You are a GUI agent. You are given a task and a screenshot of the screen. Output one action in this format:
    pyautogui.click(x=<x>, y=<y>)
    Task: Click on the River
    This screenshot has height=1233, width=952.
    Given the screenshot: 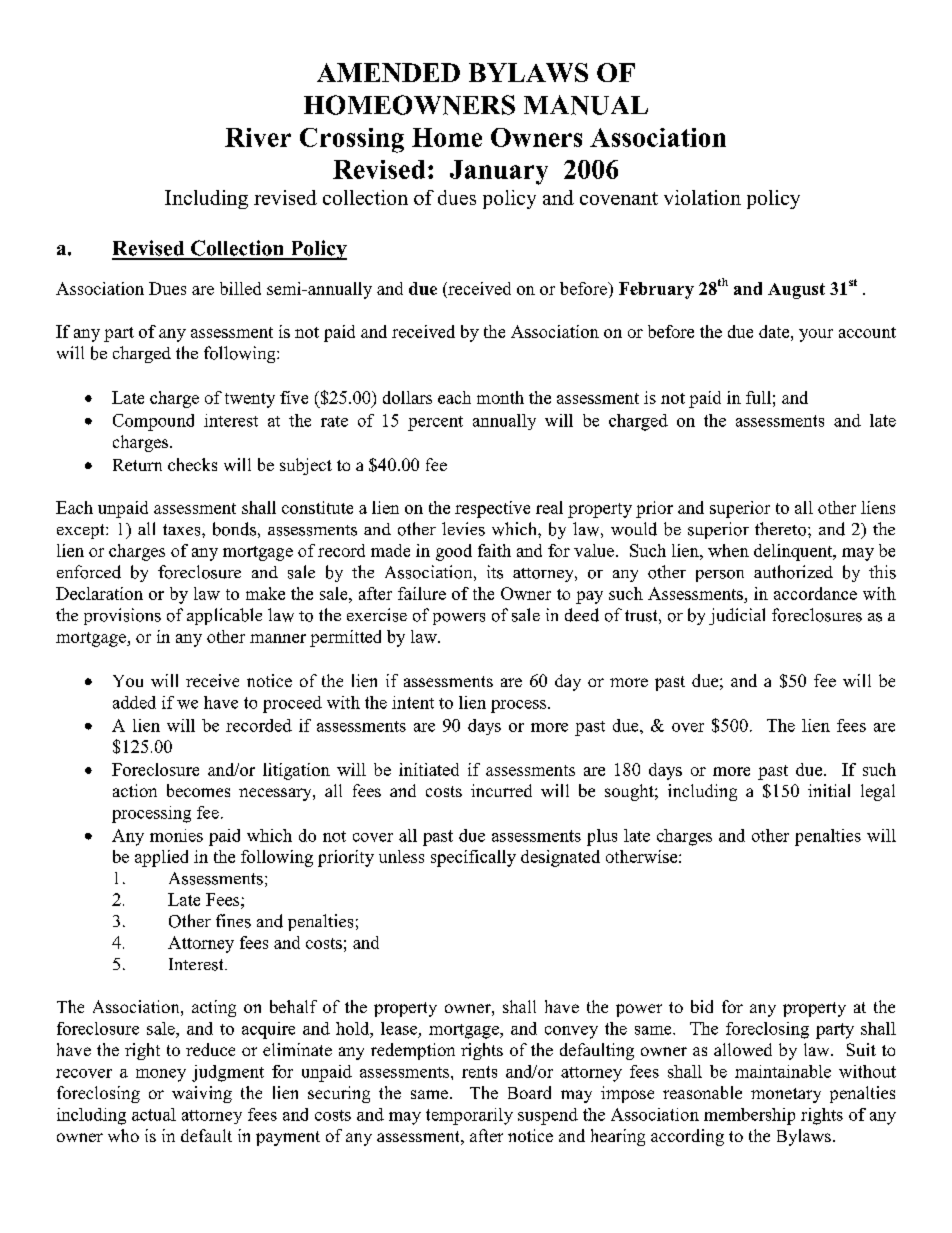 What is the action you would take?
    pyautogui.click(x=258, y=137)
